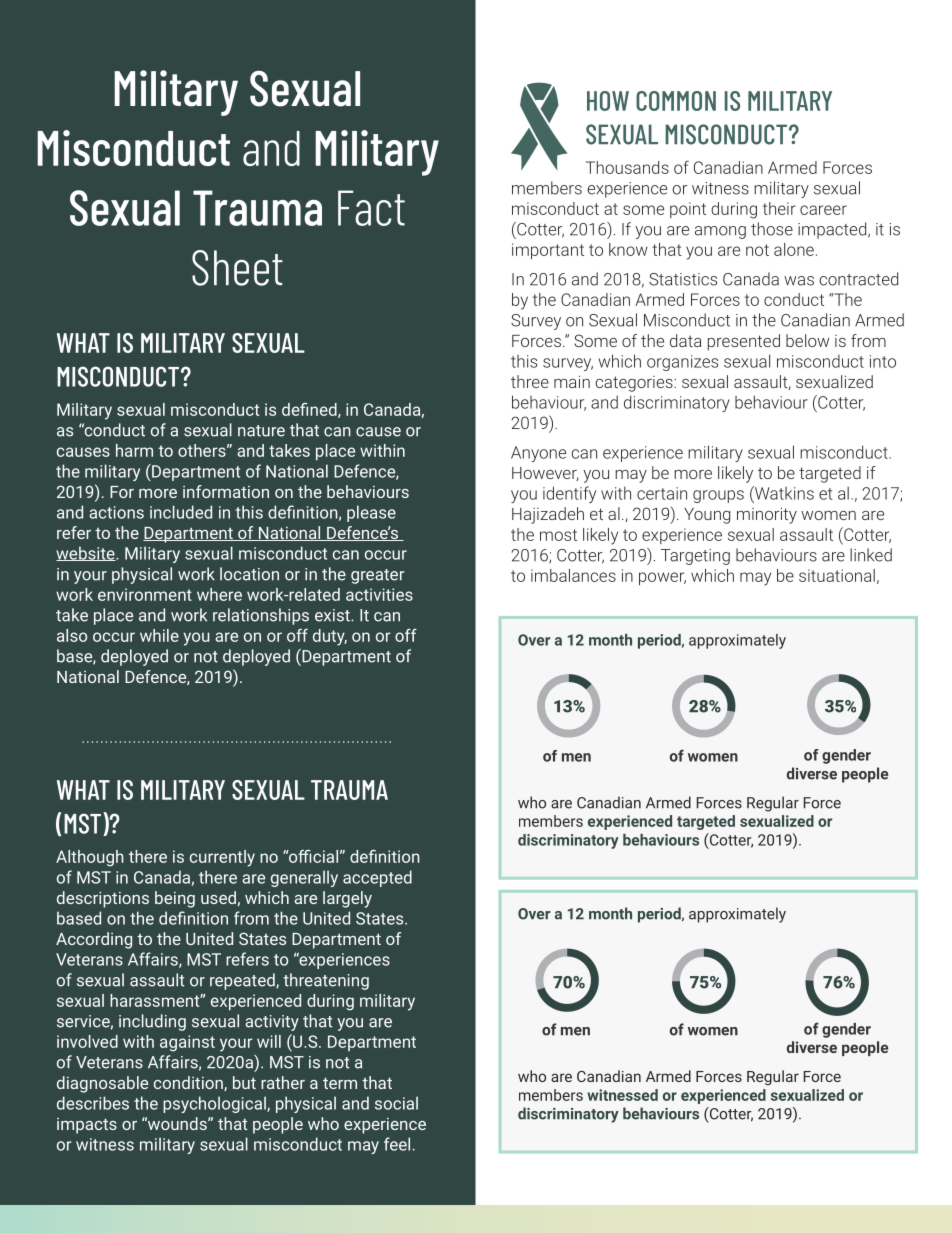 The width and height of the screenshot is (952, 1233). What do you see at coordinates (159, 635) in the screenshot?
I see `while` at bounding box center [159, 635].
